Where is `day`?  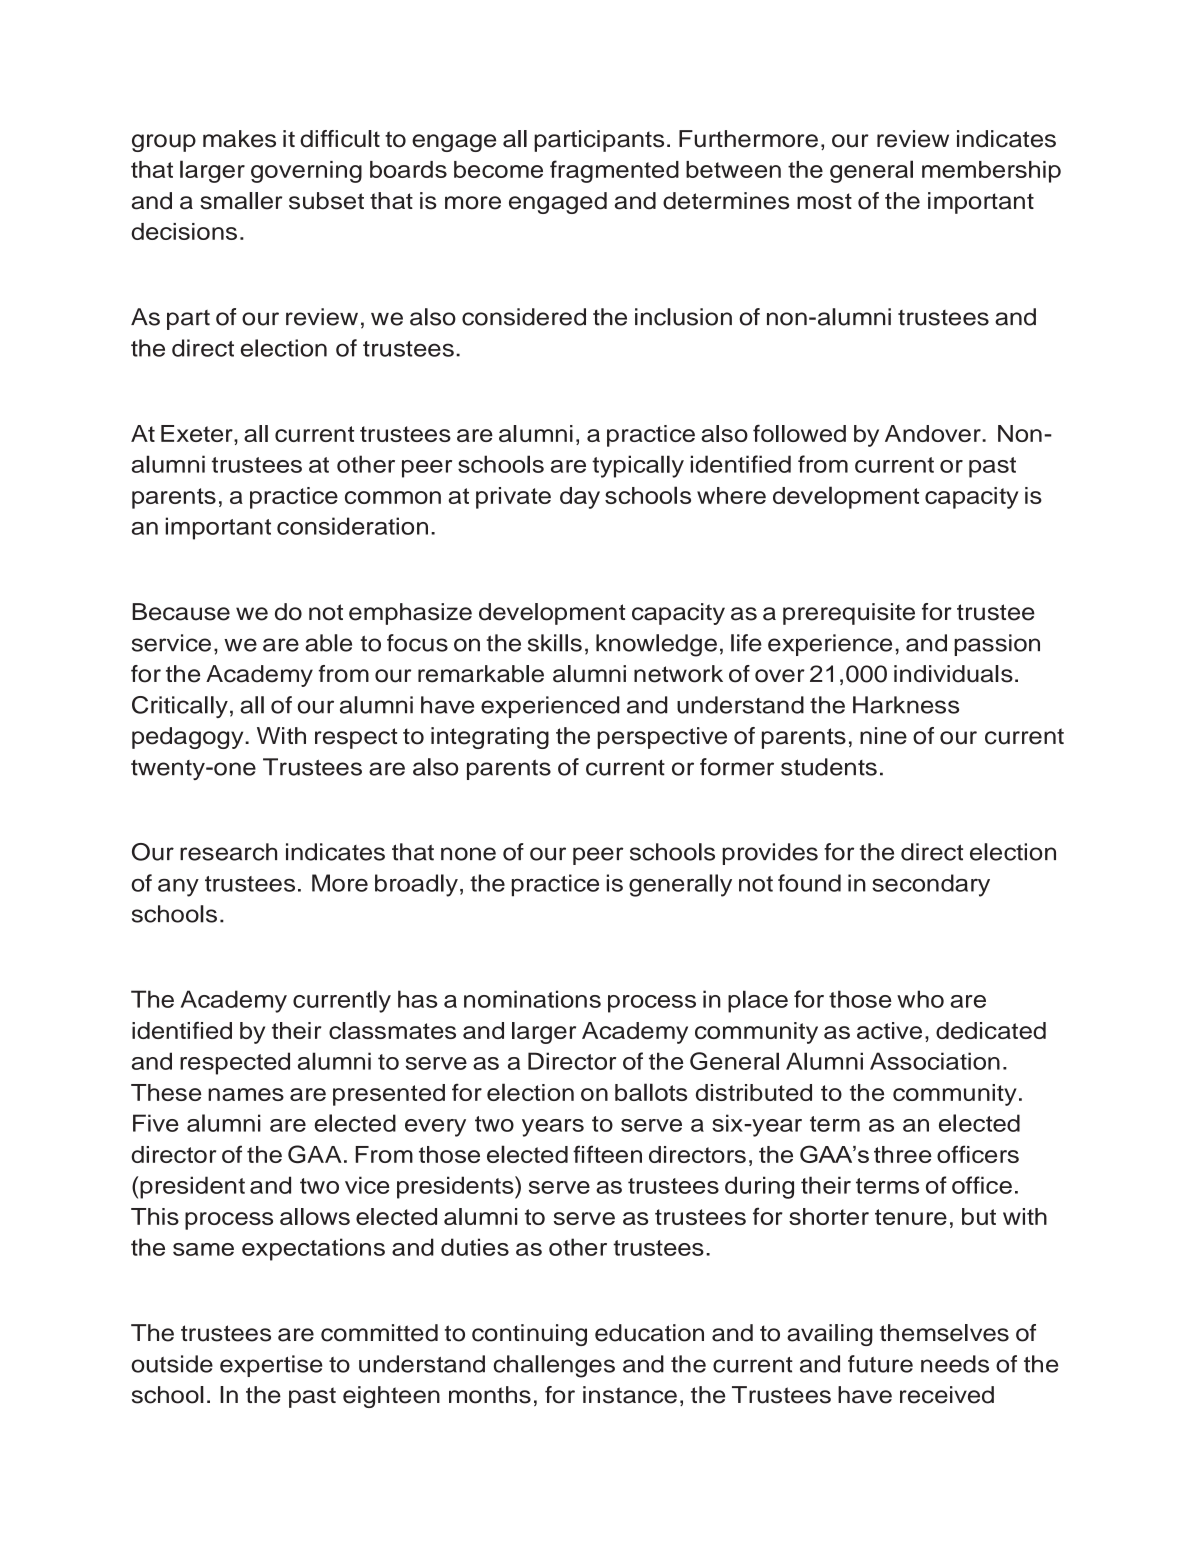 day is located at coordinates (580, 498).
